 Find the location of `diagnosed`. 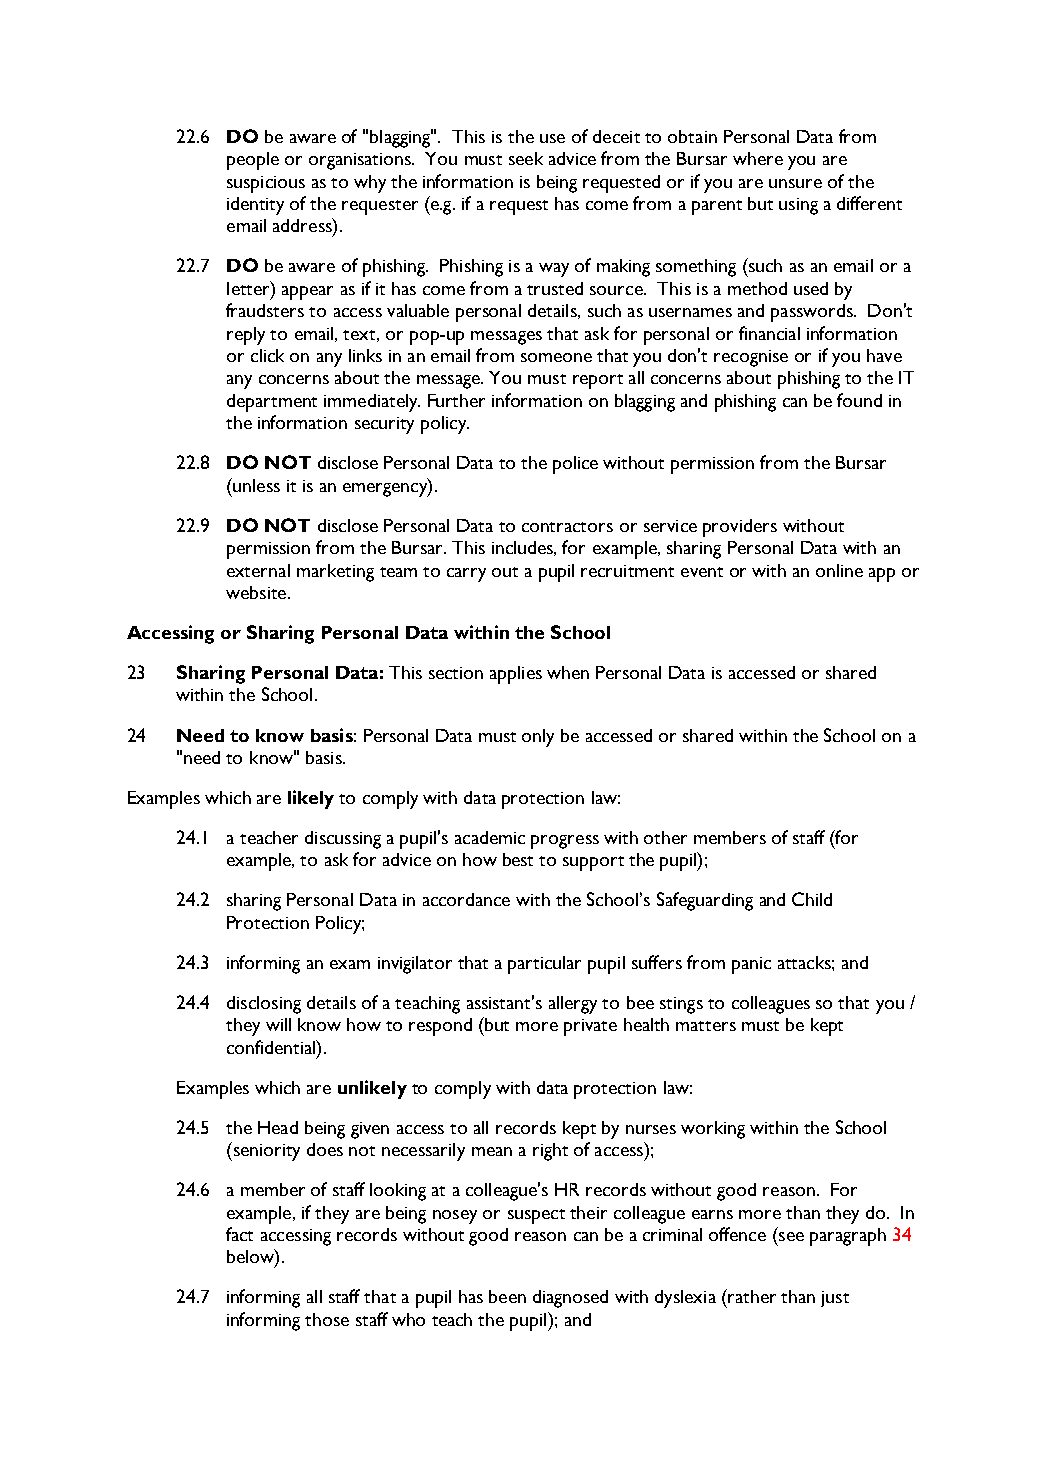

diagnosed is located at coordinates (570, 1299).
